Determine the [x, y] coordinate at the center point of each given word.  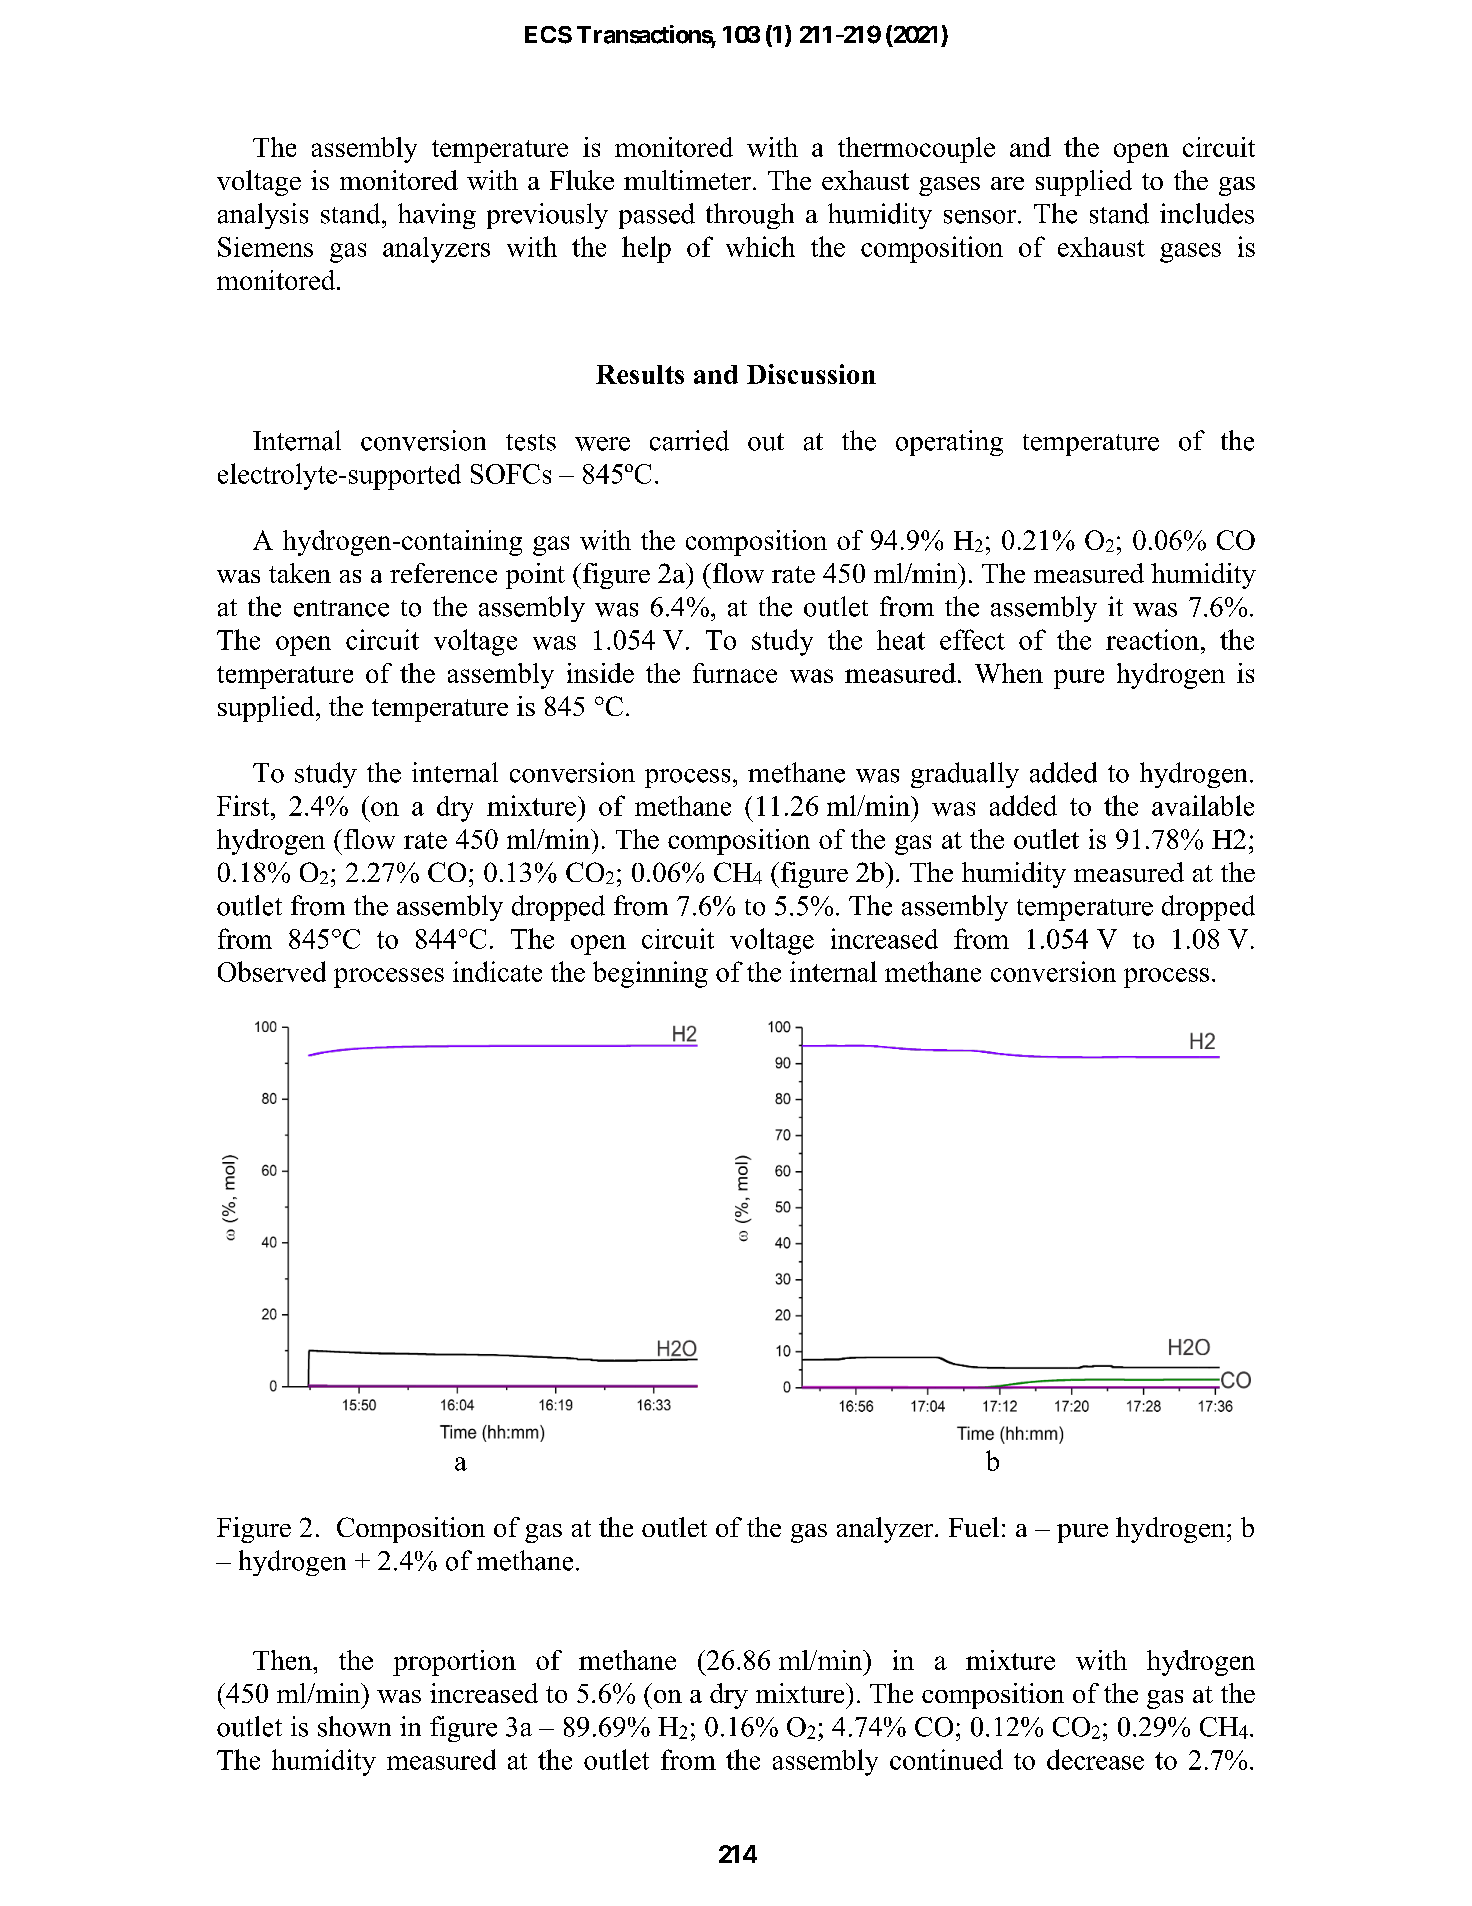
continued [946, 1759]
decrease [1095, 1759]
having [437, 216]
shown [354, 1726]
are [1007, 183]
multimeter [687, 180]
